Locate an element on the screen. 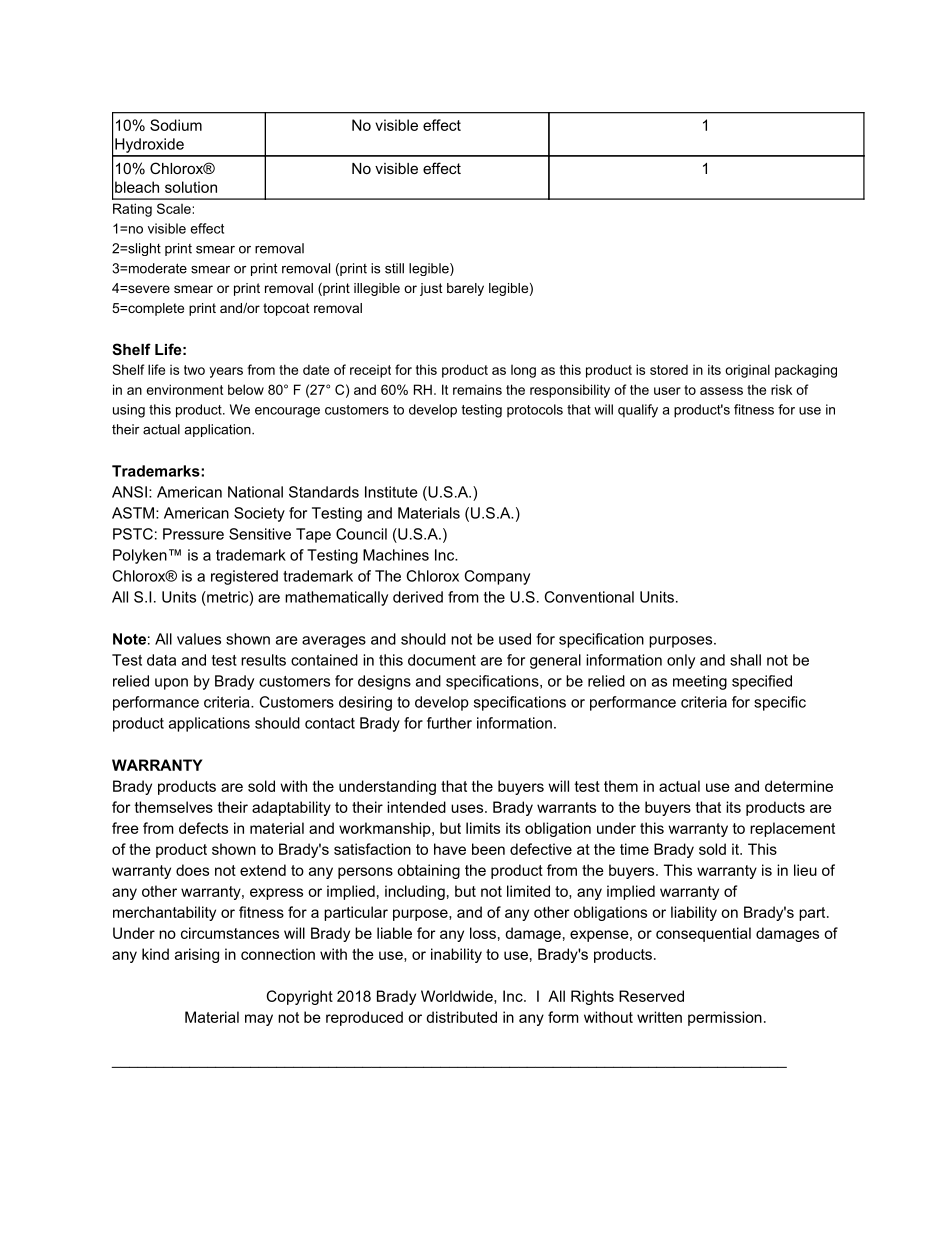 This screenshot has width=952, height=1233. still is located at coordinates (394, 268).
